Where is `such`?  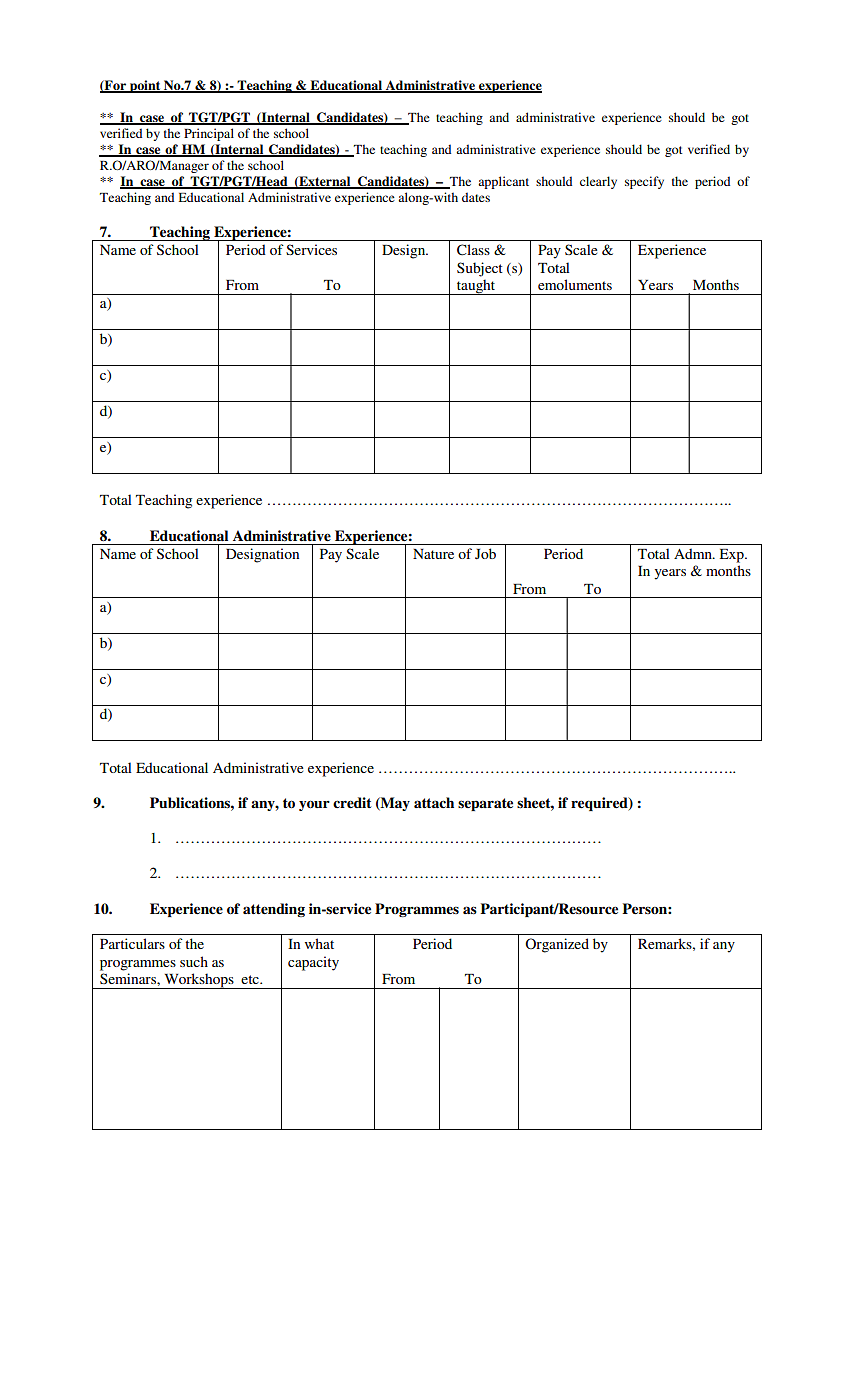 such is located at coordinates (194, 961).
